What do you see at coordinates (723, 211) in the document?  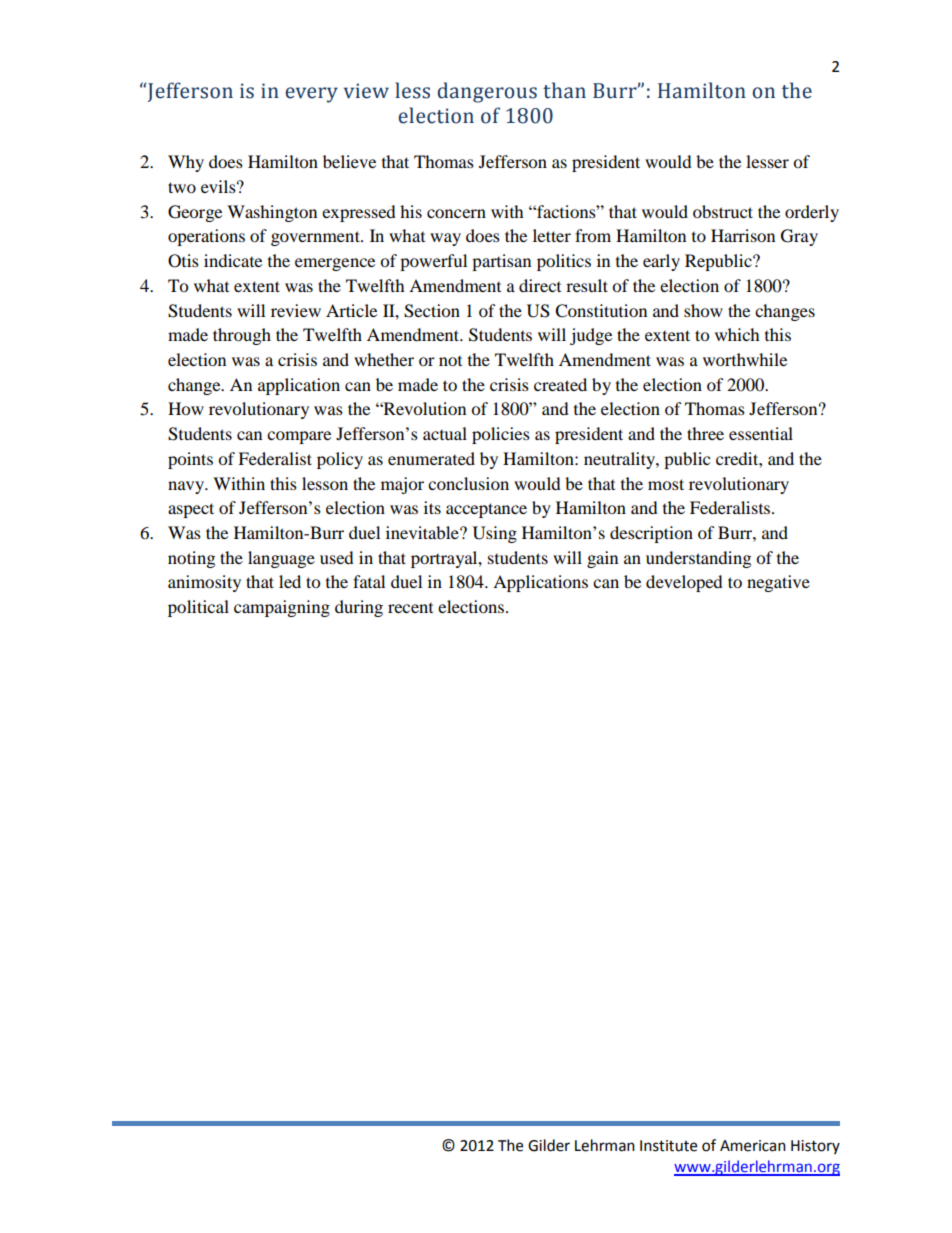 I see `obstruct` at bounding box center [723, 211].
